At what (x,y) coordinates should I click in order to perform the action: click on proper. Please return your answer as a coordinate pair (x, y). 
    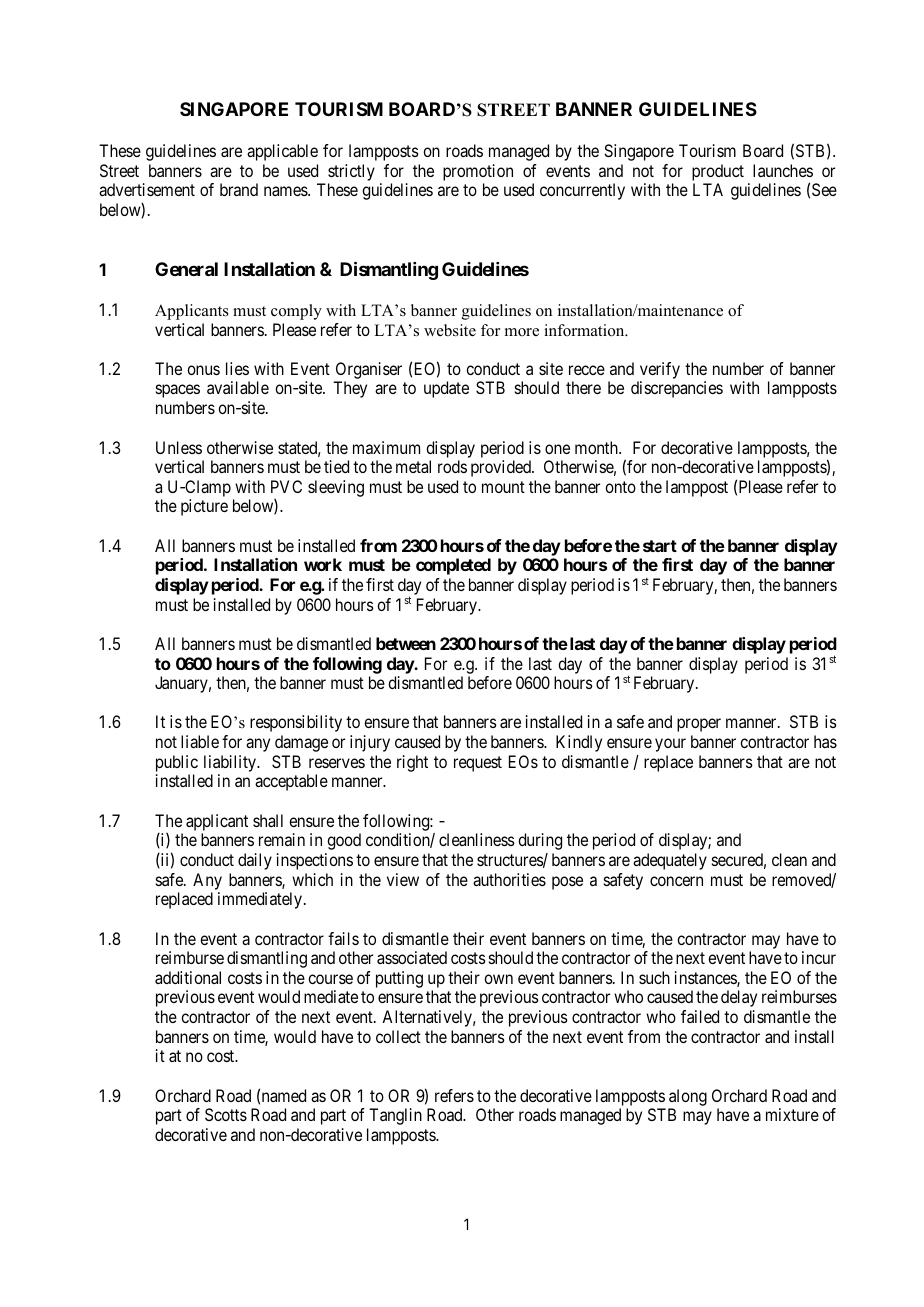
    Looking at the image, I should click on (699, 725).
